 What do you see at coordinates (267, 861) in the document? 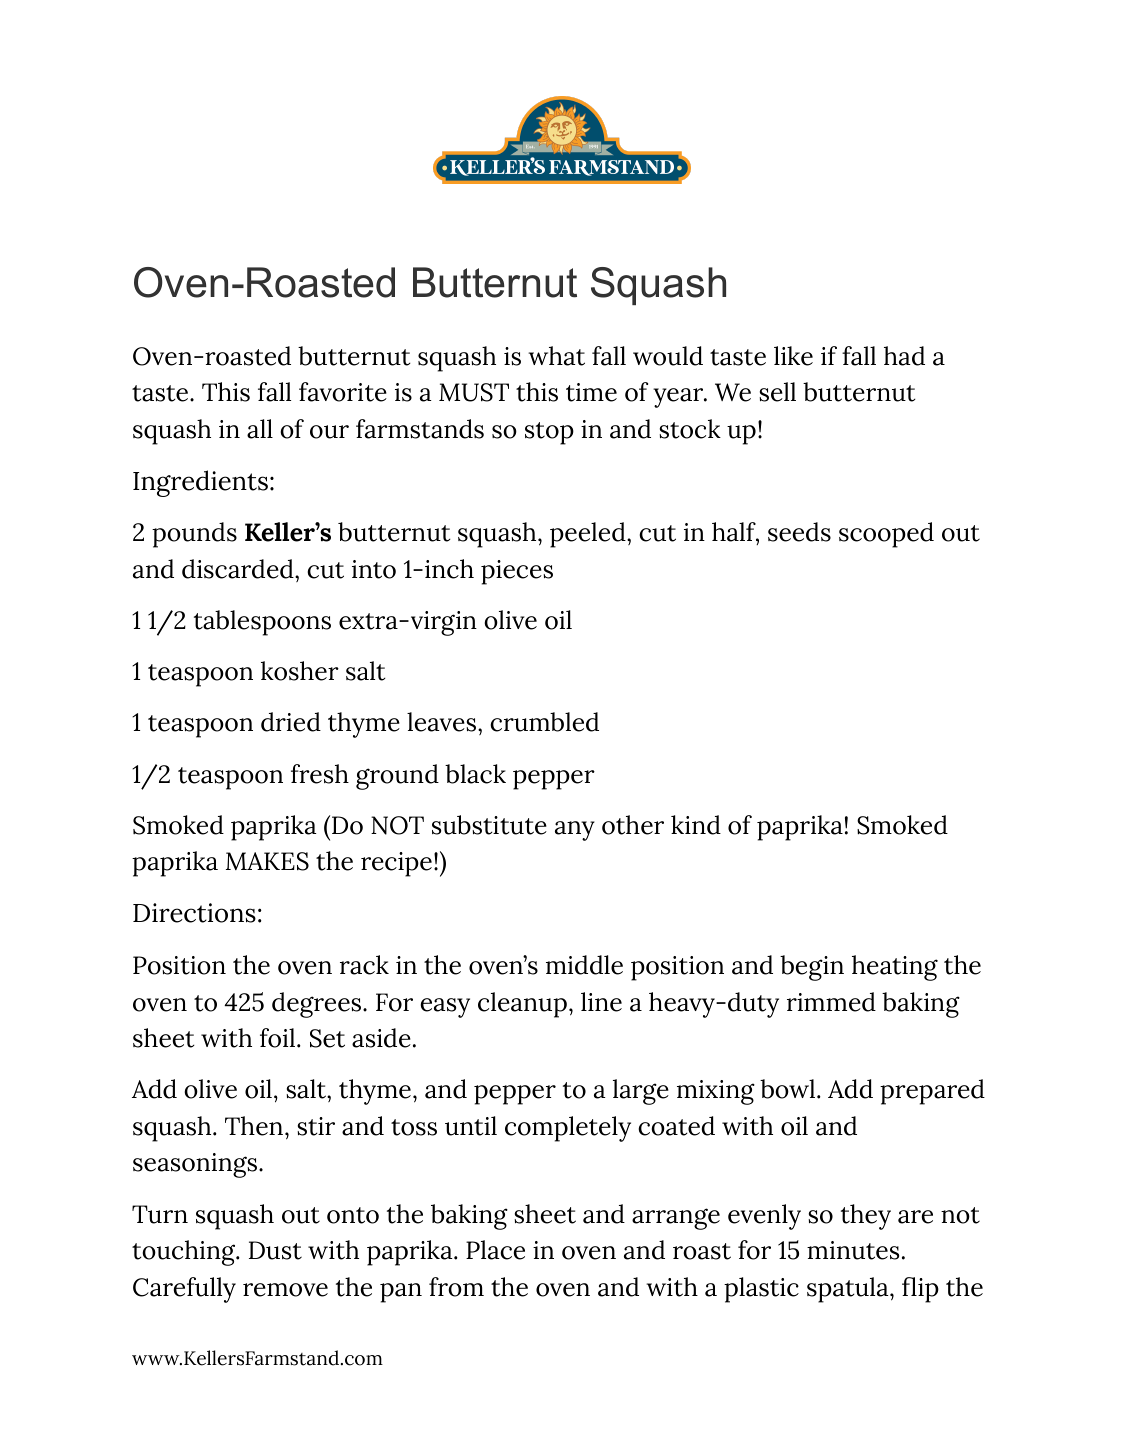
I see `MAKES` at bounding box center [267, 861].
